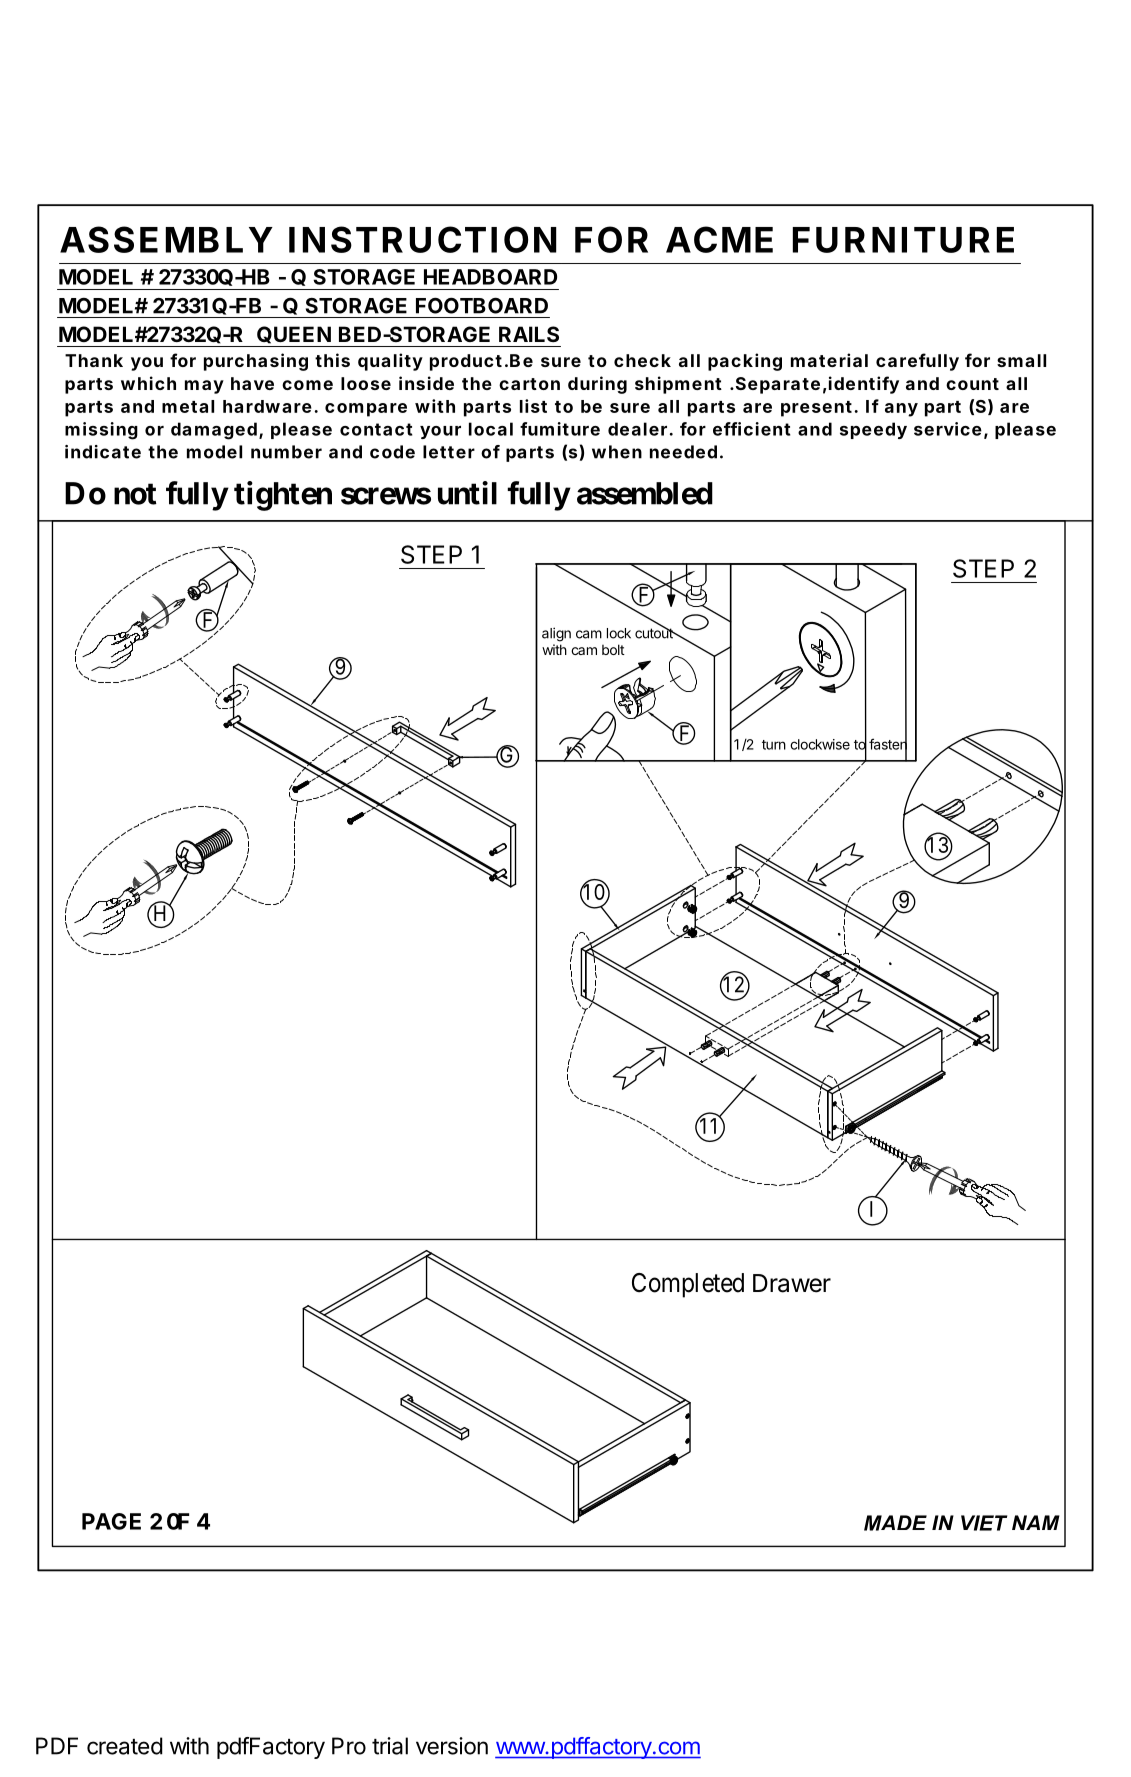 The image size is (1131, 1777). What do you see at coordinates (903, 240) in the screenshot?
I see `FURNITURE` at bounding box center [903, 240].
